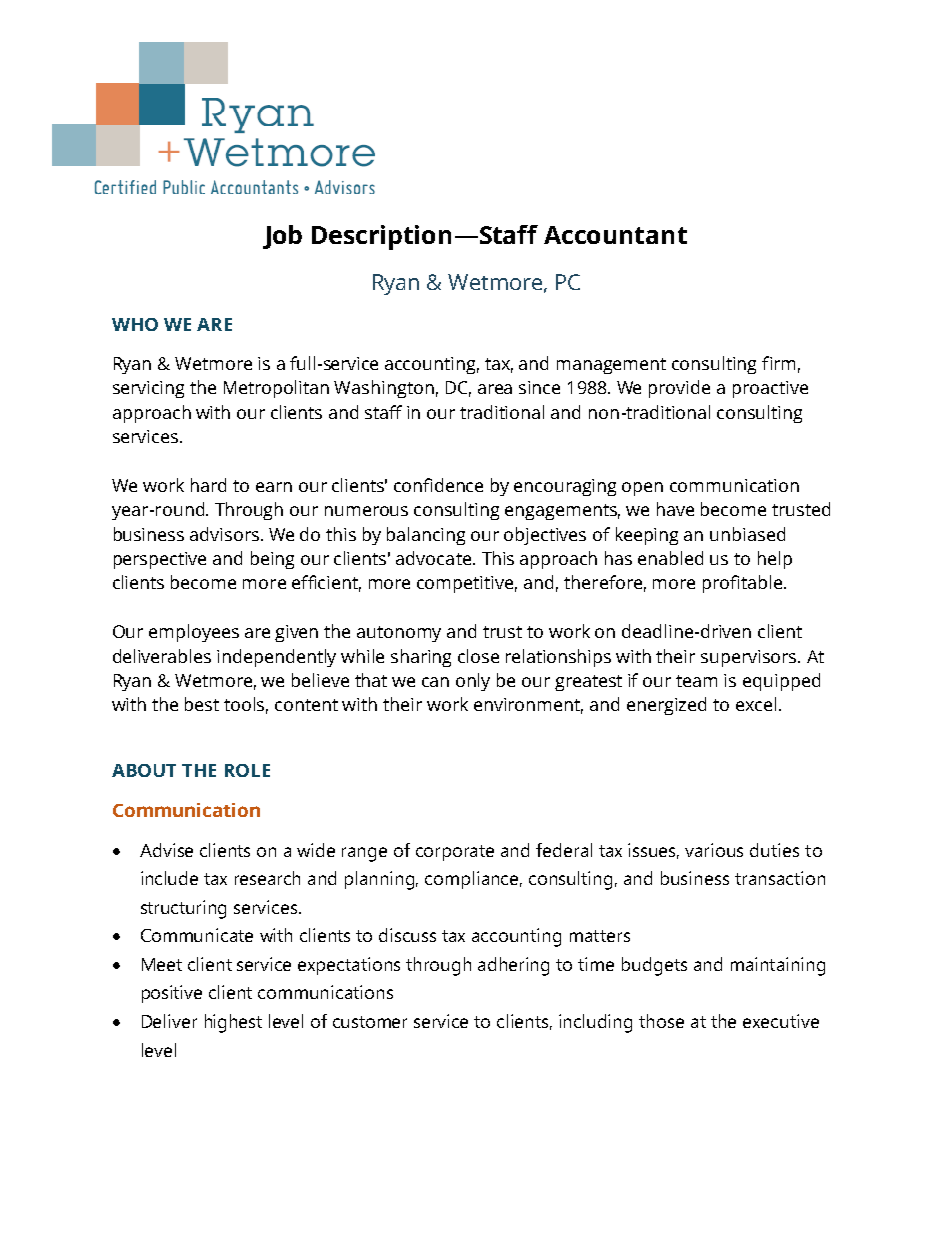 This document has width=952, height=1233. I want to click on best, so click(202, 704).
